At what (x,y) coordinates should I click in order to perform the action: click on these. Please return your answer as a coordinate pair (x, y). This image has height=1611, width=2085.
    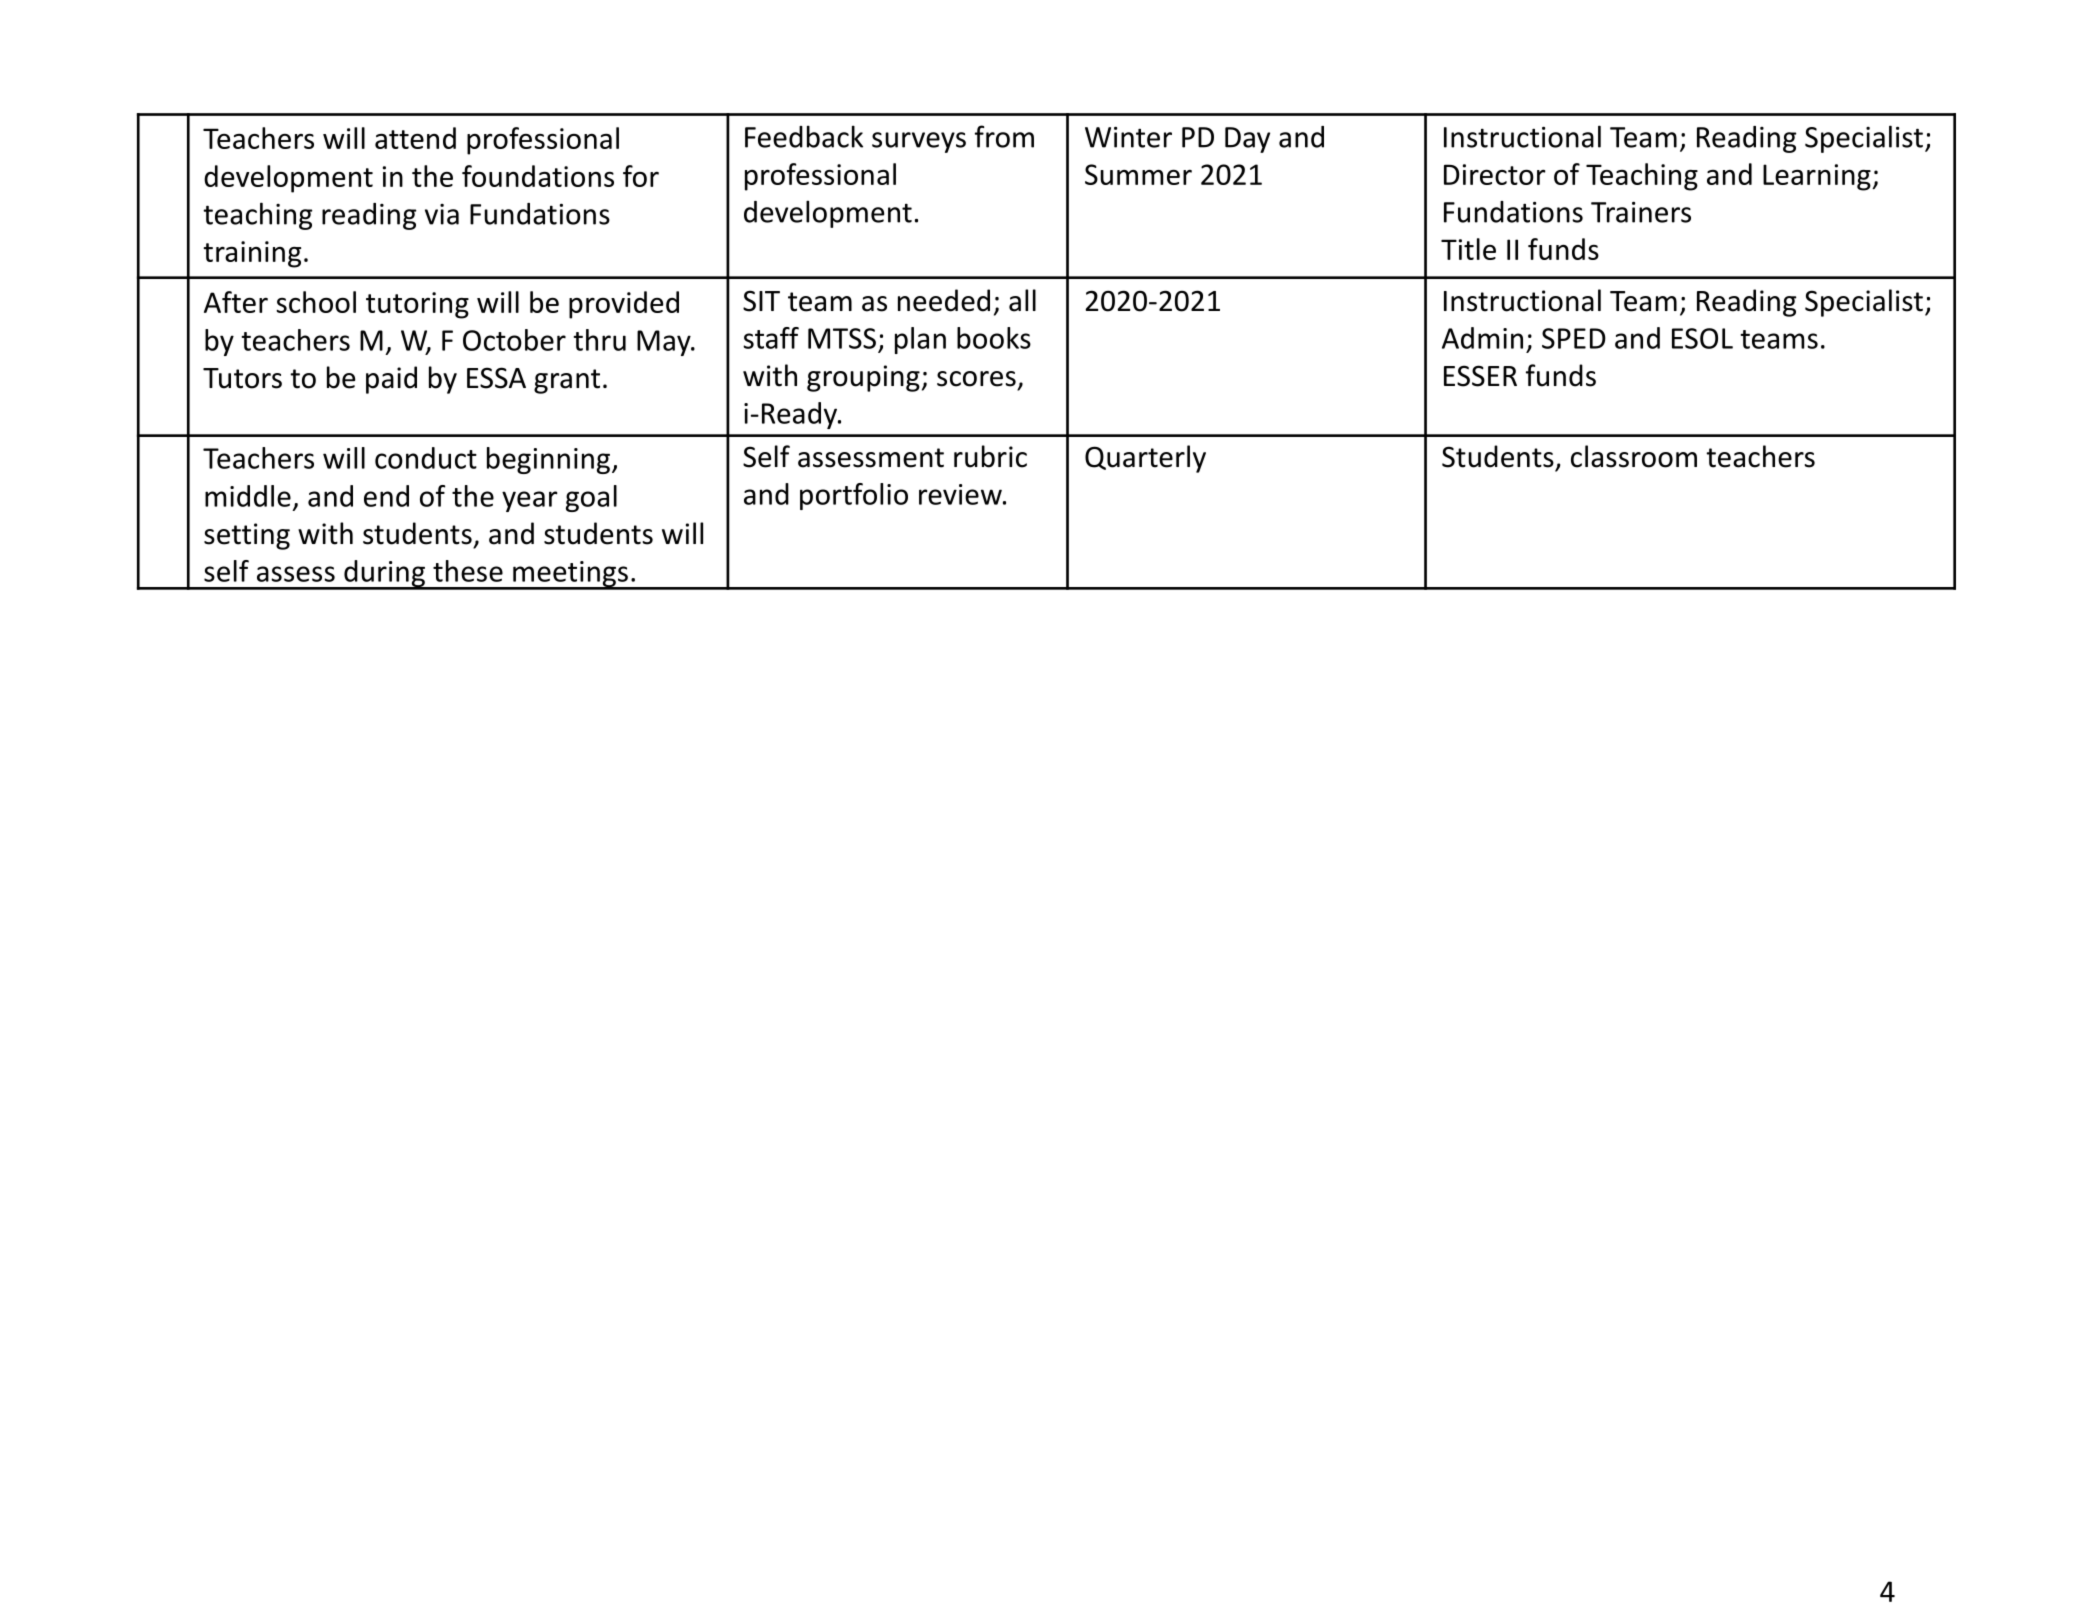
    Looking at the image, I should click on (468, 571).
